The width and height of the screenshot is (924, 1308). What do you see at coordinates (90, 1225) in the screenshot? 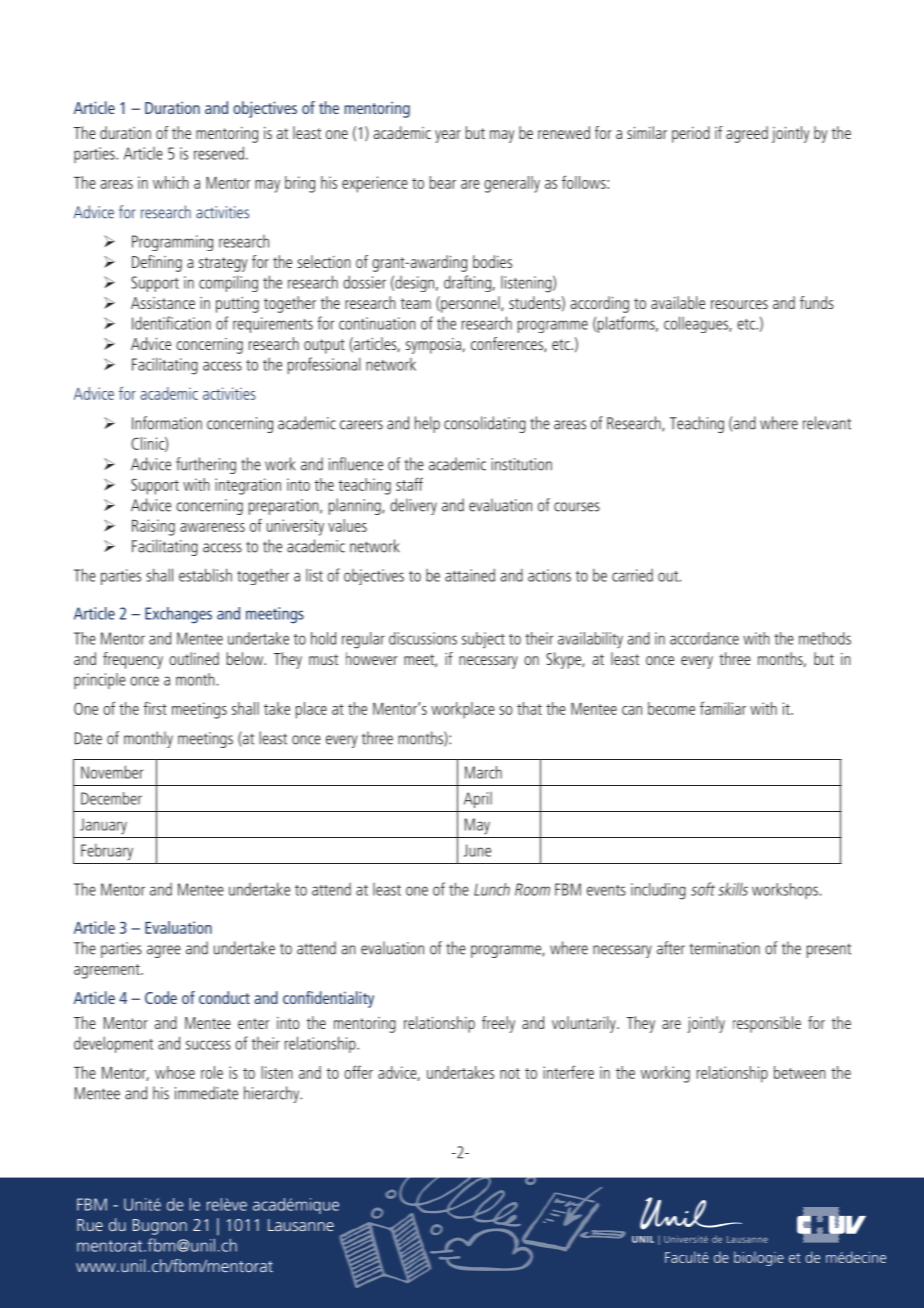
I see `Rue` at bounding box center [90, 1225].
